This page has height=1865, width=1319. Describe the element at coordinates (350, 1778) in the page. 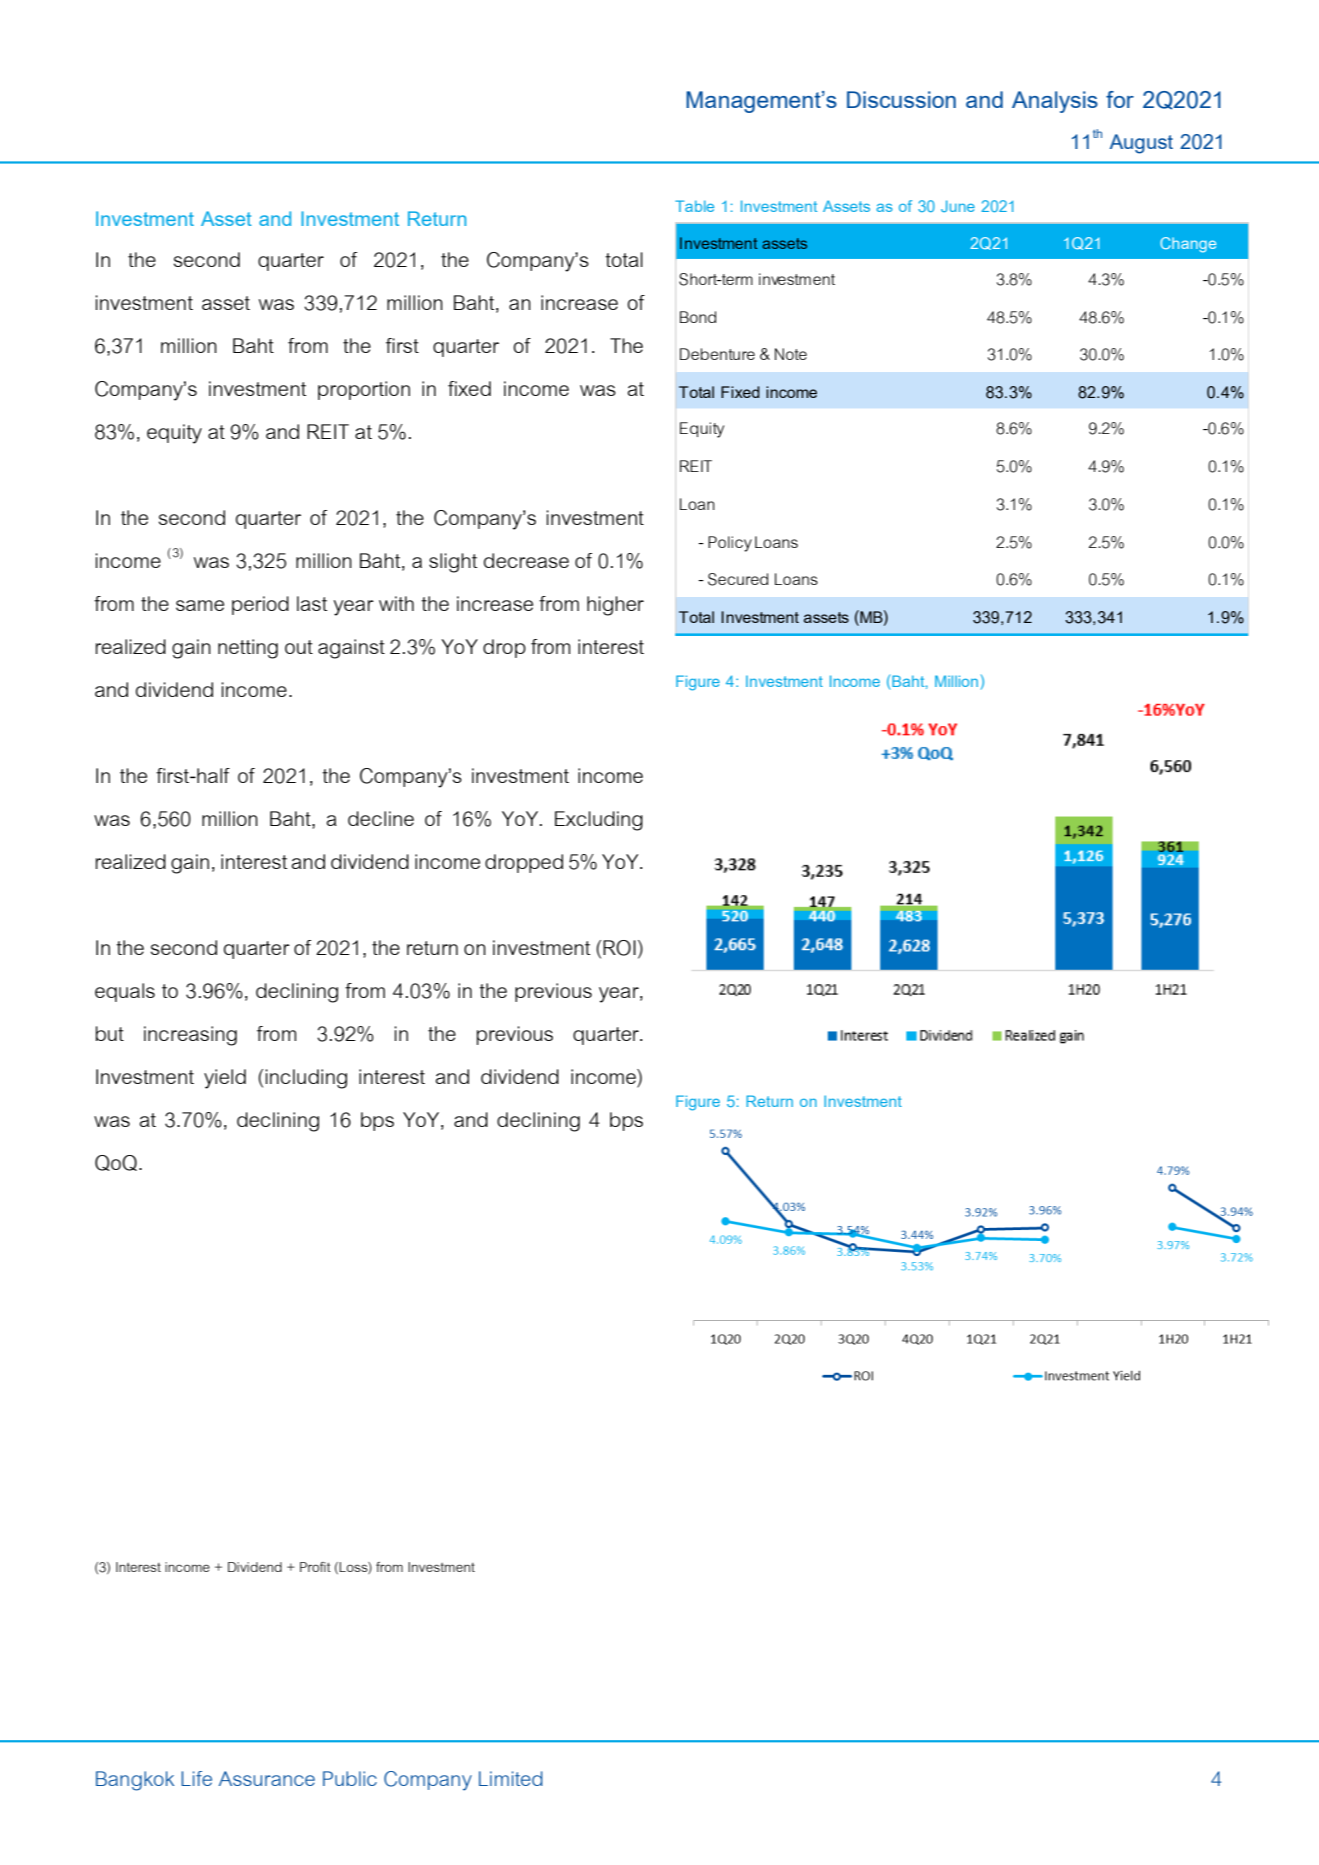

I see `Public` at that location.
